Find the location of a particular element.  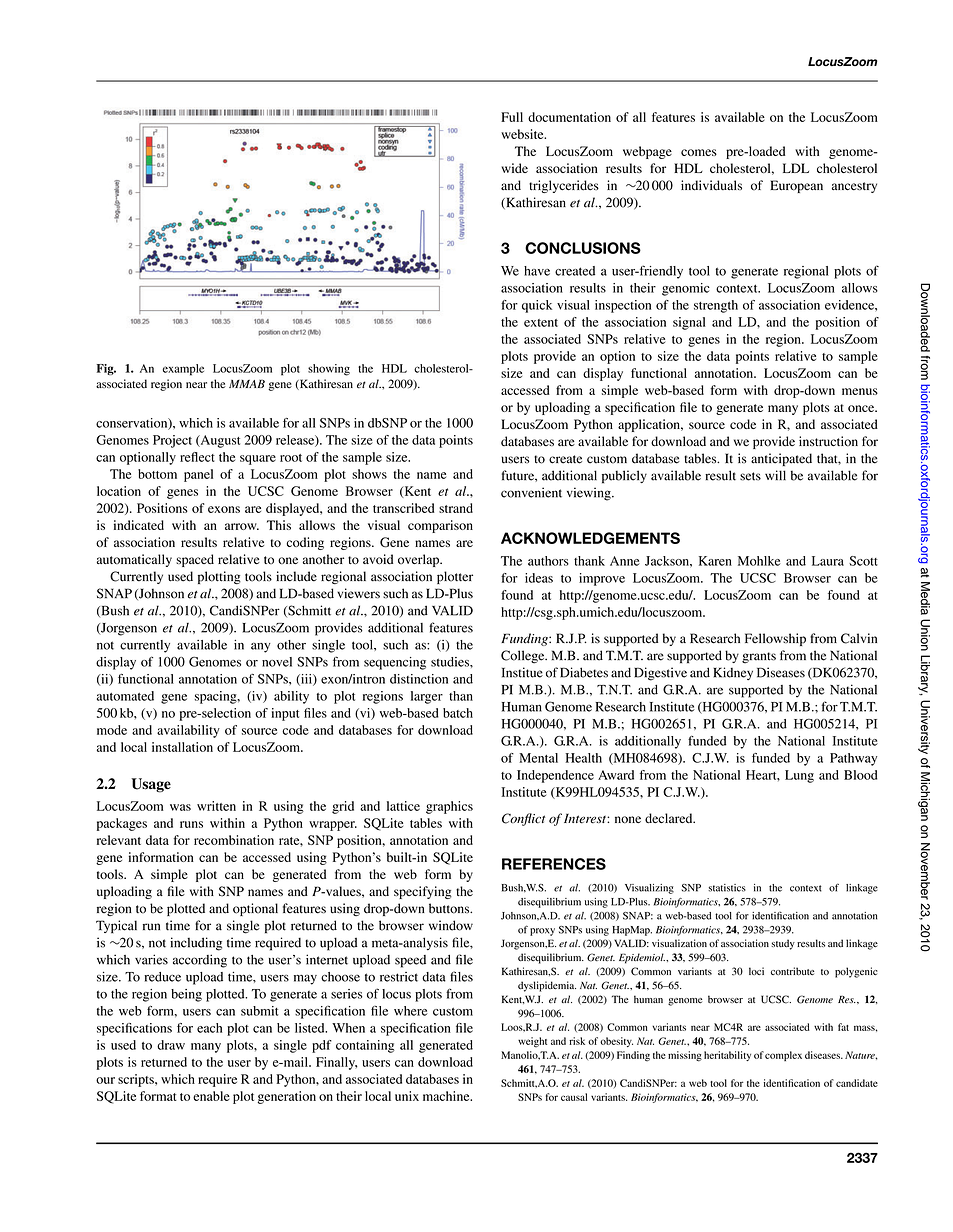

convenient is located at coordinates (531, 492).
